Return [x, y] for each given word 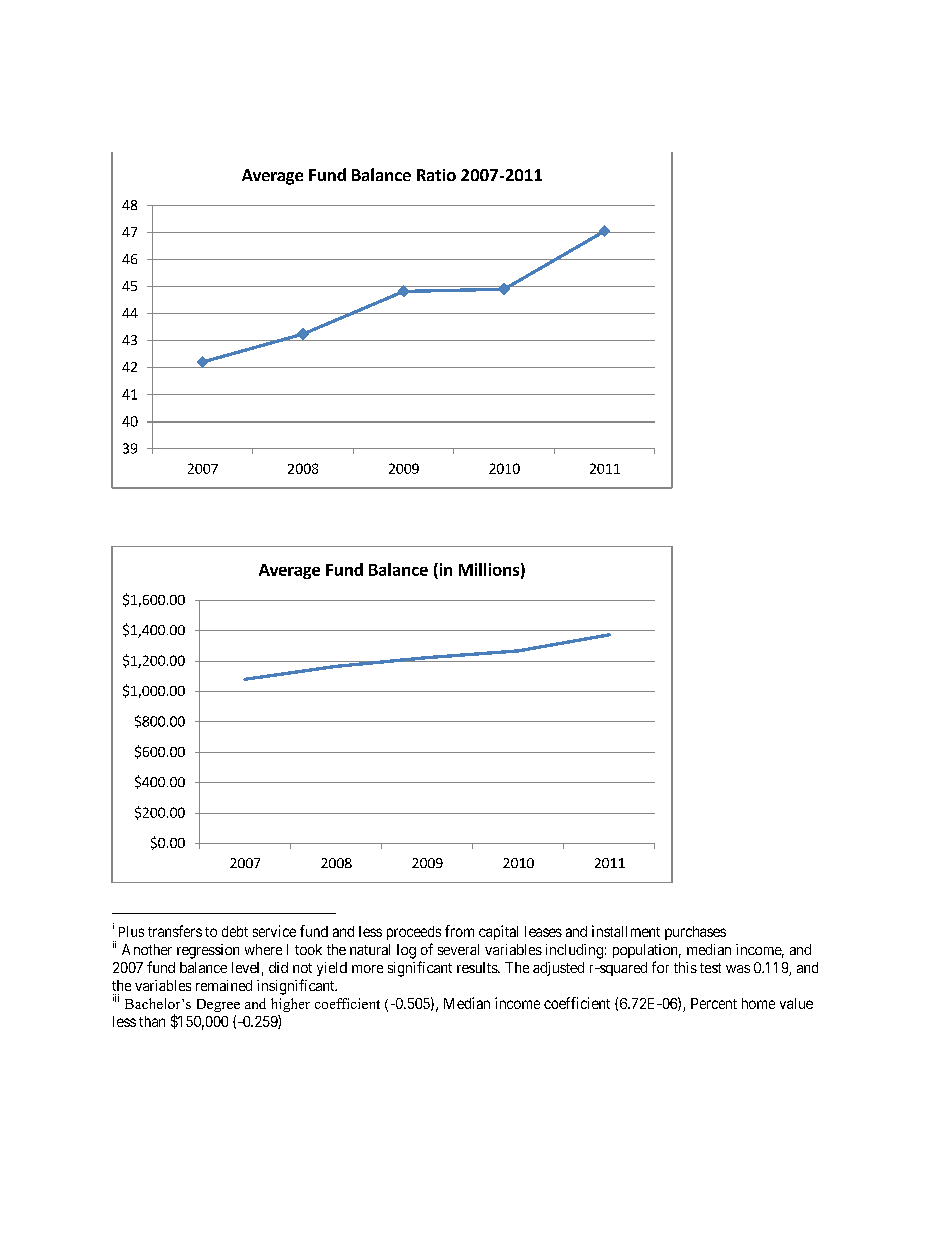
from [459, 931]
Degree [218, 1005]
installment [626, 931]
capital [498, 932]
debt [235, 931]
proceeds [414, 933]
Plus [131, 931]
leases [543, 931]
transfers [175, 931]
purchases [695, 933]
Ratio [436, 175]
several [458, 949]
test [710, 968]
